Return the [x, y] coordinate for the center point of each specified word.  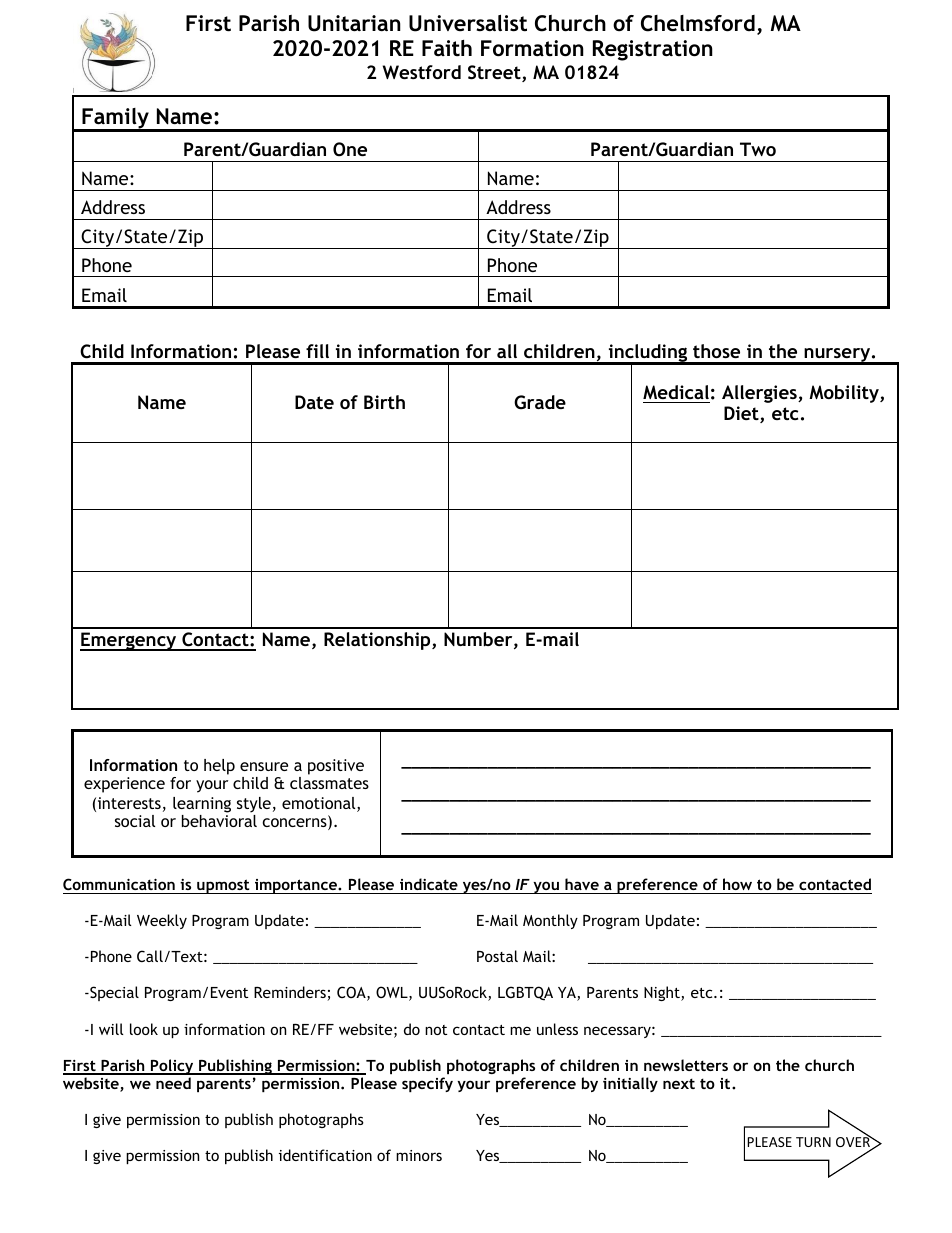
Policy [172, 1067]
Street [495, 73]
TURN [813, 1142]
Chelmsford [698, 23]
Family [115, 120]
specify [427, 1084]
